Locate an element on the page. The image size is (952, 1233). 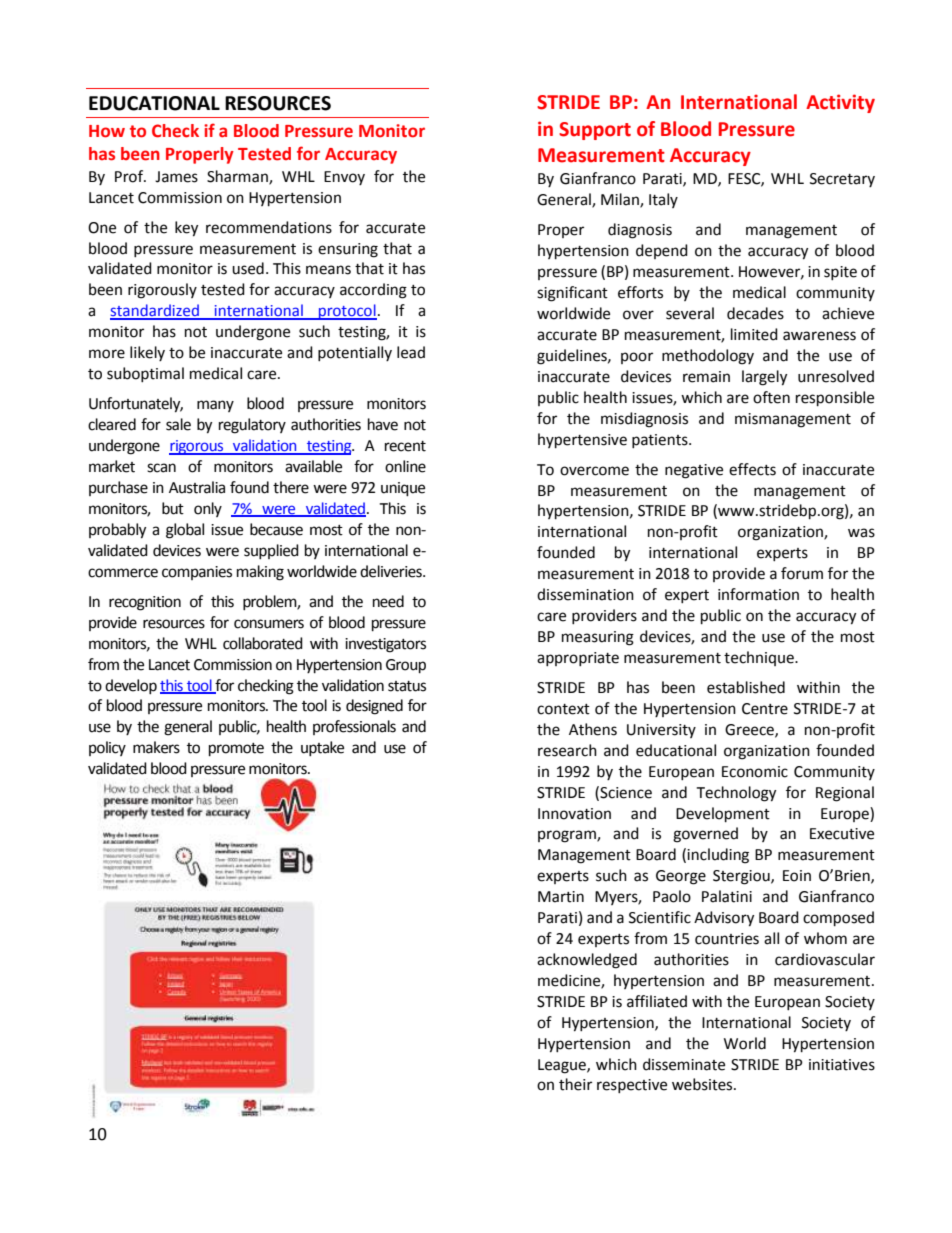
respective is located at coordinates (632, 1086).
